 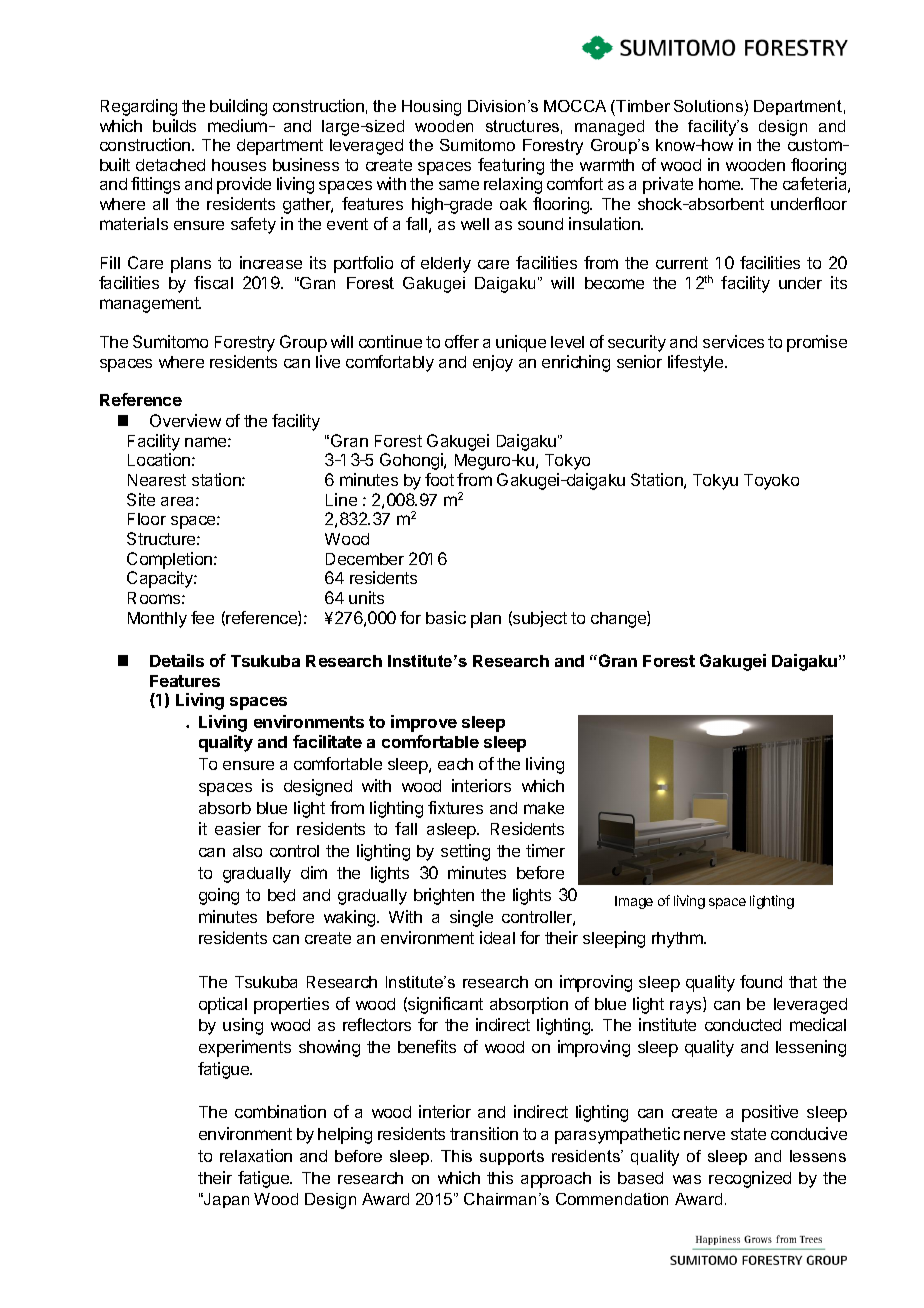 I want to click on foot, so click(x=439, y=479).
